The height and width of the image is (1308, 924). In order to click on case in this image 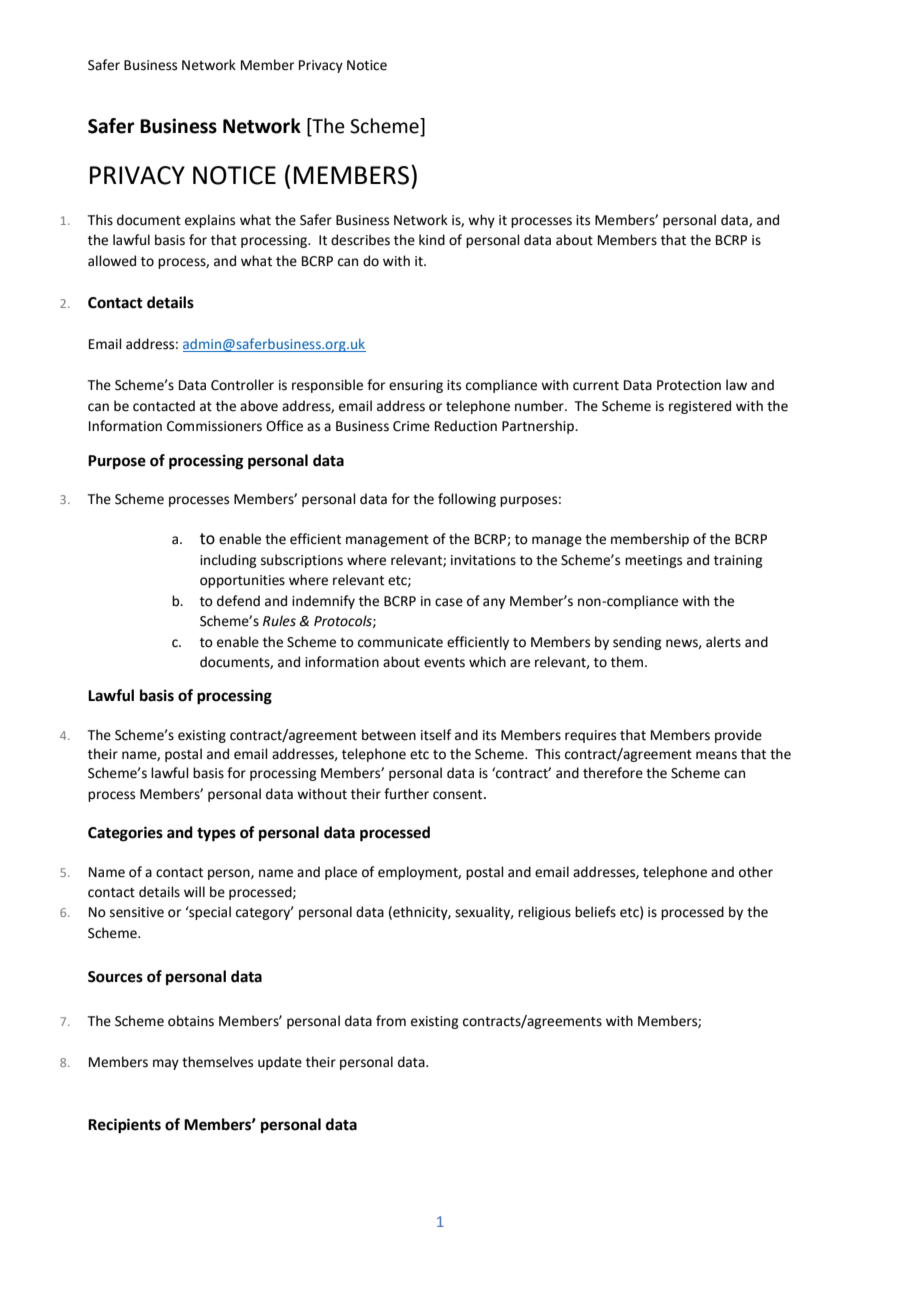, I will do `click(449, 602)`.
